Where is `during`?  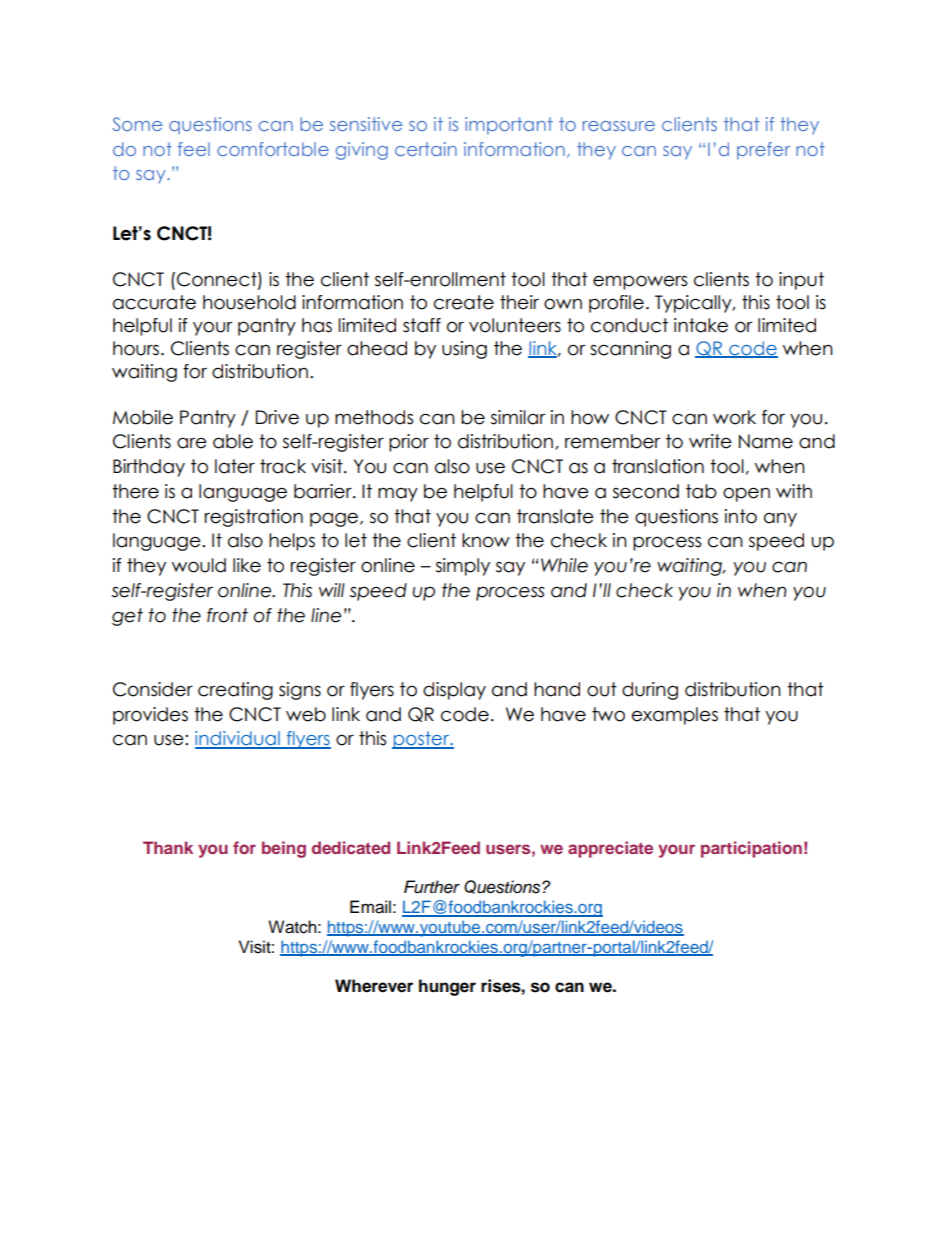
during is located at coordinates (650, 691).
